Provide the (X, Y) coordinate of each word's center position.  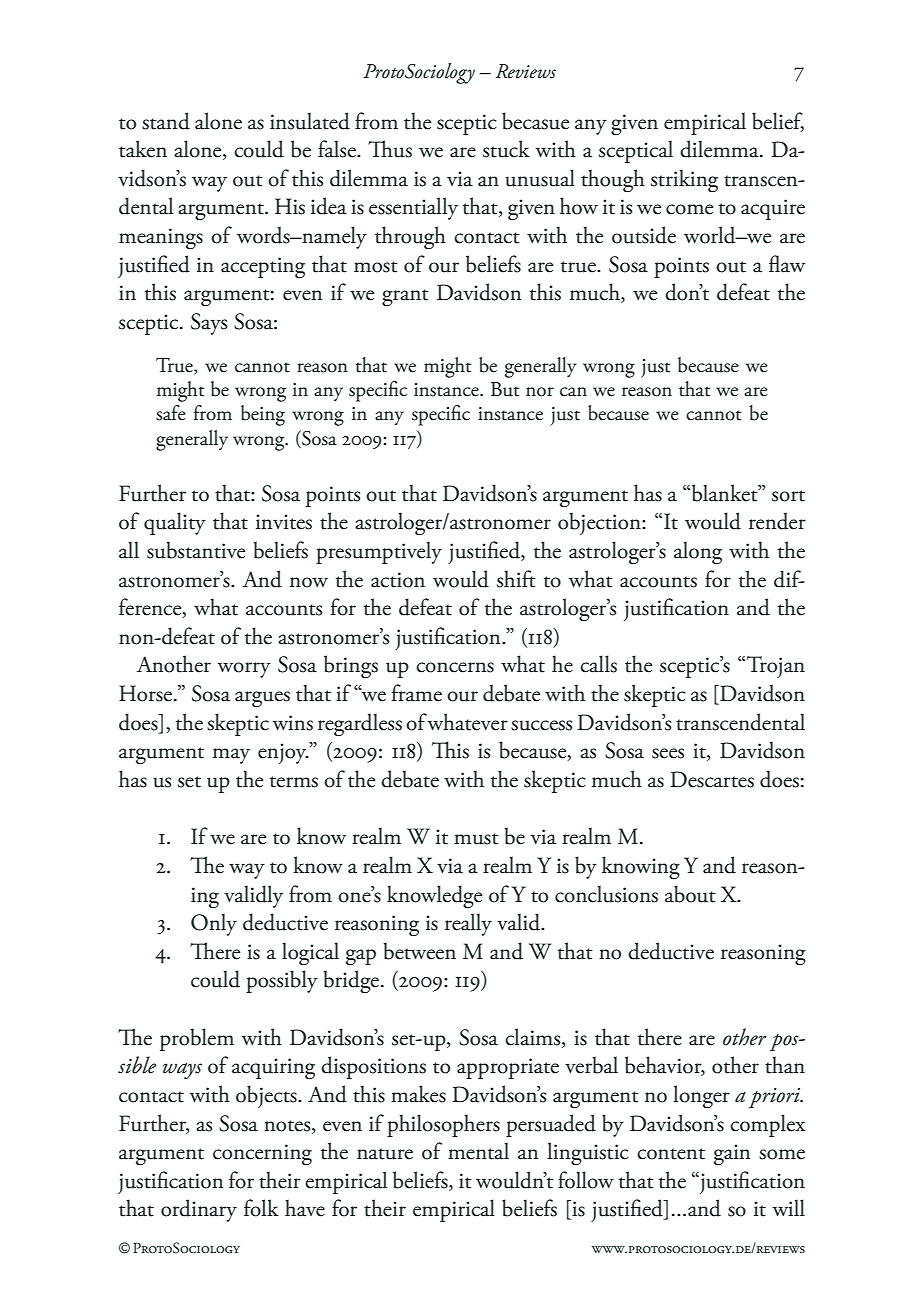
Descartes (712, 779)
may (231, 756)
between (420, 951)
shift (516, 579)
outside (644, 235)
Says (209, 324)
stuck (506, 149)
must (476, 839)
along (698, 552)
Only (214, 924)
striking (684, 180)
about (690, 894)
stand (166, 121)
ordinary (199, 1210)
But (505, 389)
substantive (196, 550)
